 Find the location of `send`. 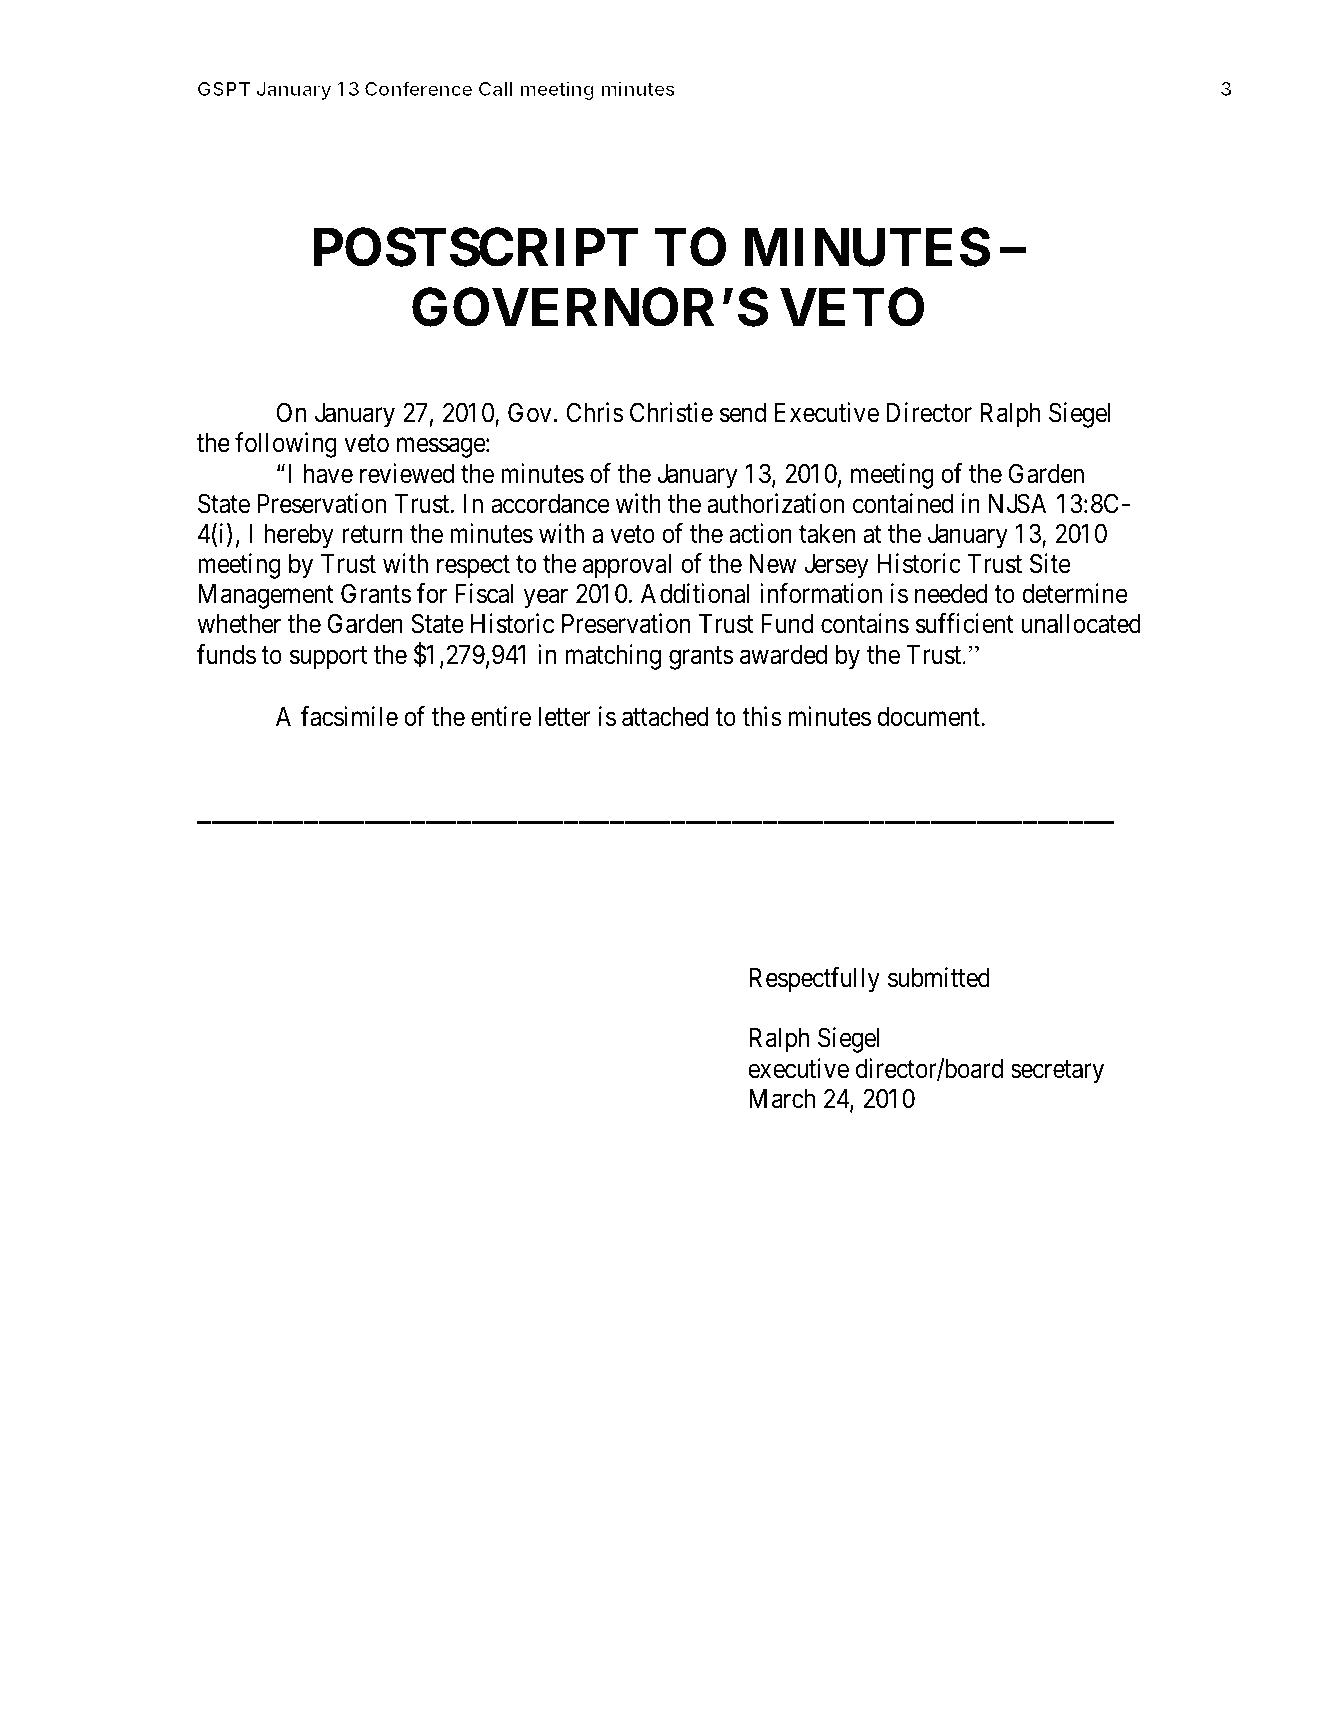

send is located at coordinates (743, 413).
